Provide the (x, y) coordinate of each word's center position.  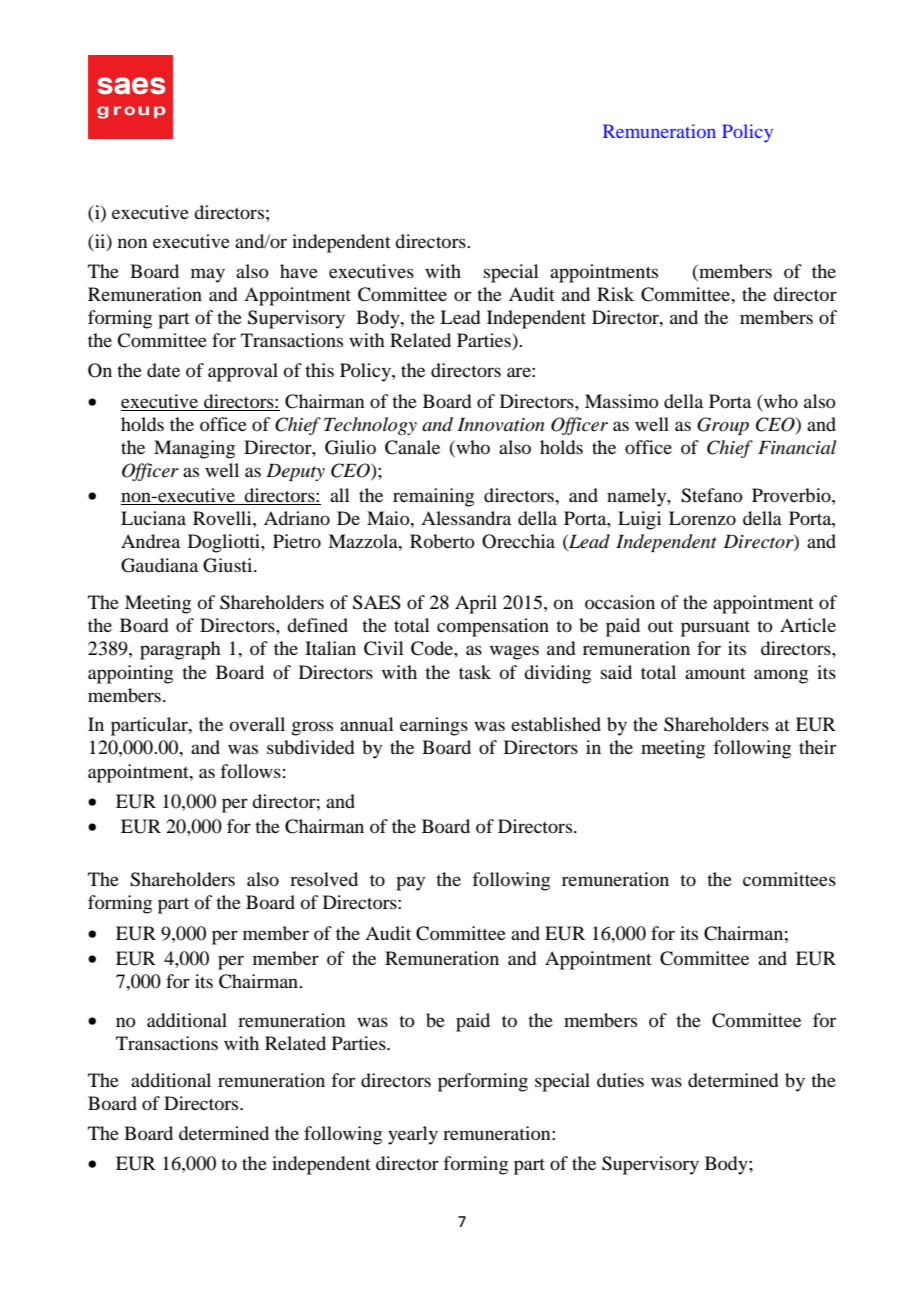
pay (410, 883)
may (208, 275)
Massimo (622, 401)
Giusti (229, 565)
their (817, 747)
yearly (413, 1135)
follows (250, 771)
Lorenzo (702, 518)
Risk (615, 294)
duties (620, 1080)
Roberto (442, 541)
